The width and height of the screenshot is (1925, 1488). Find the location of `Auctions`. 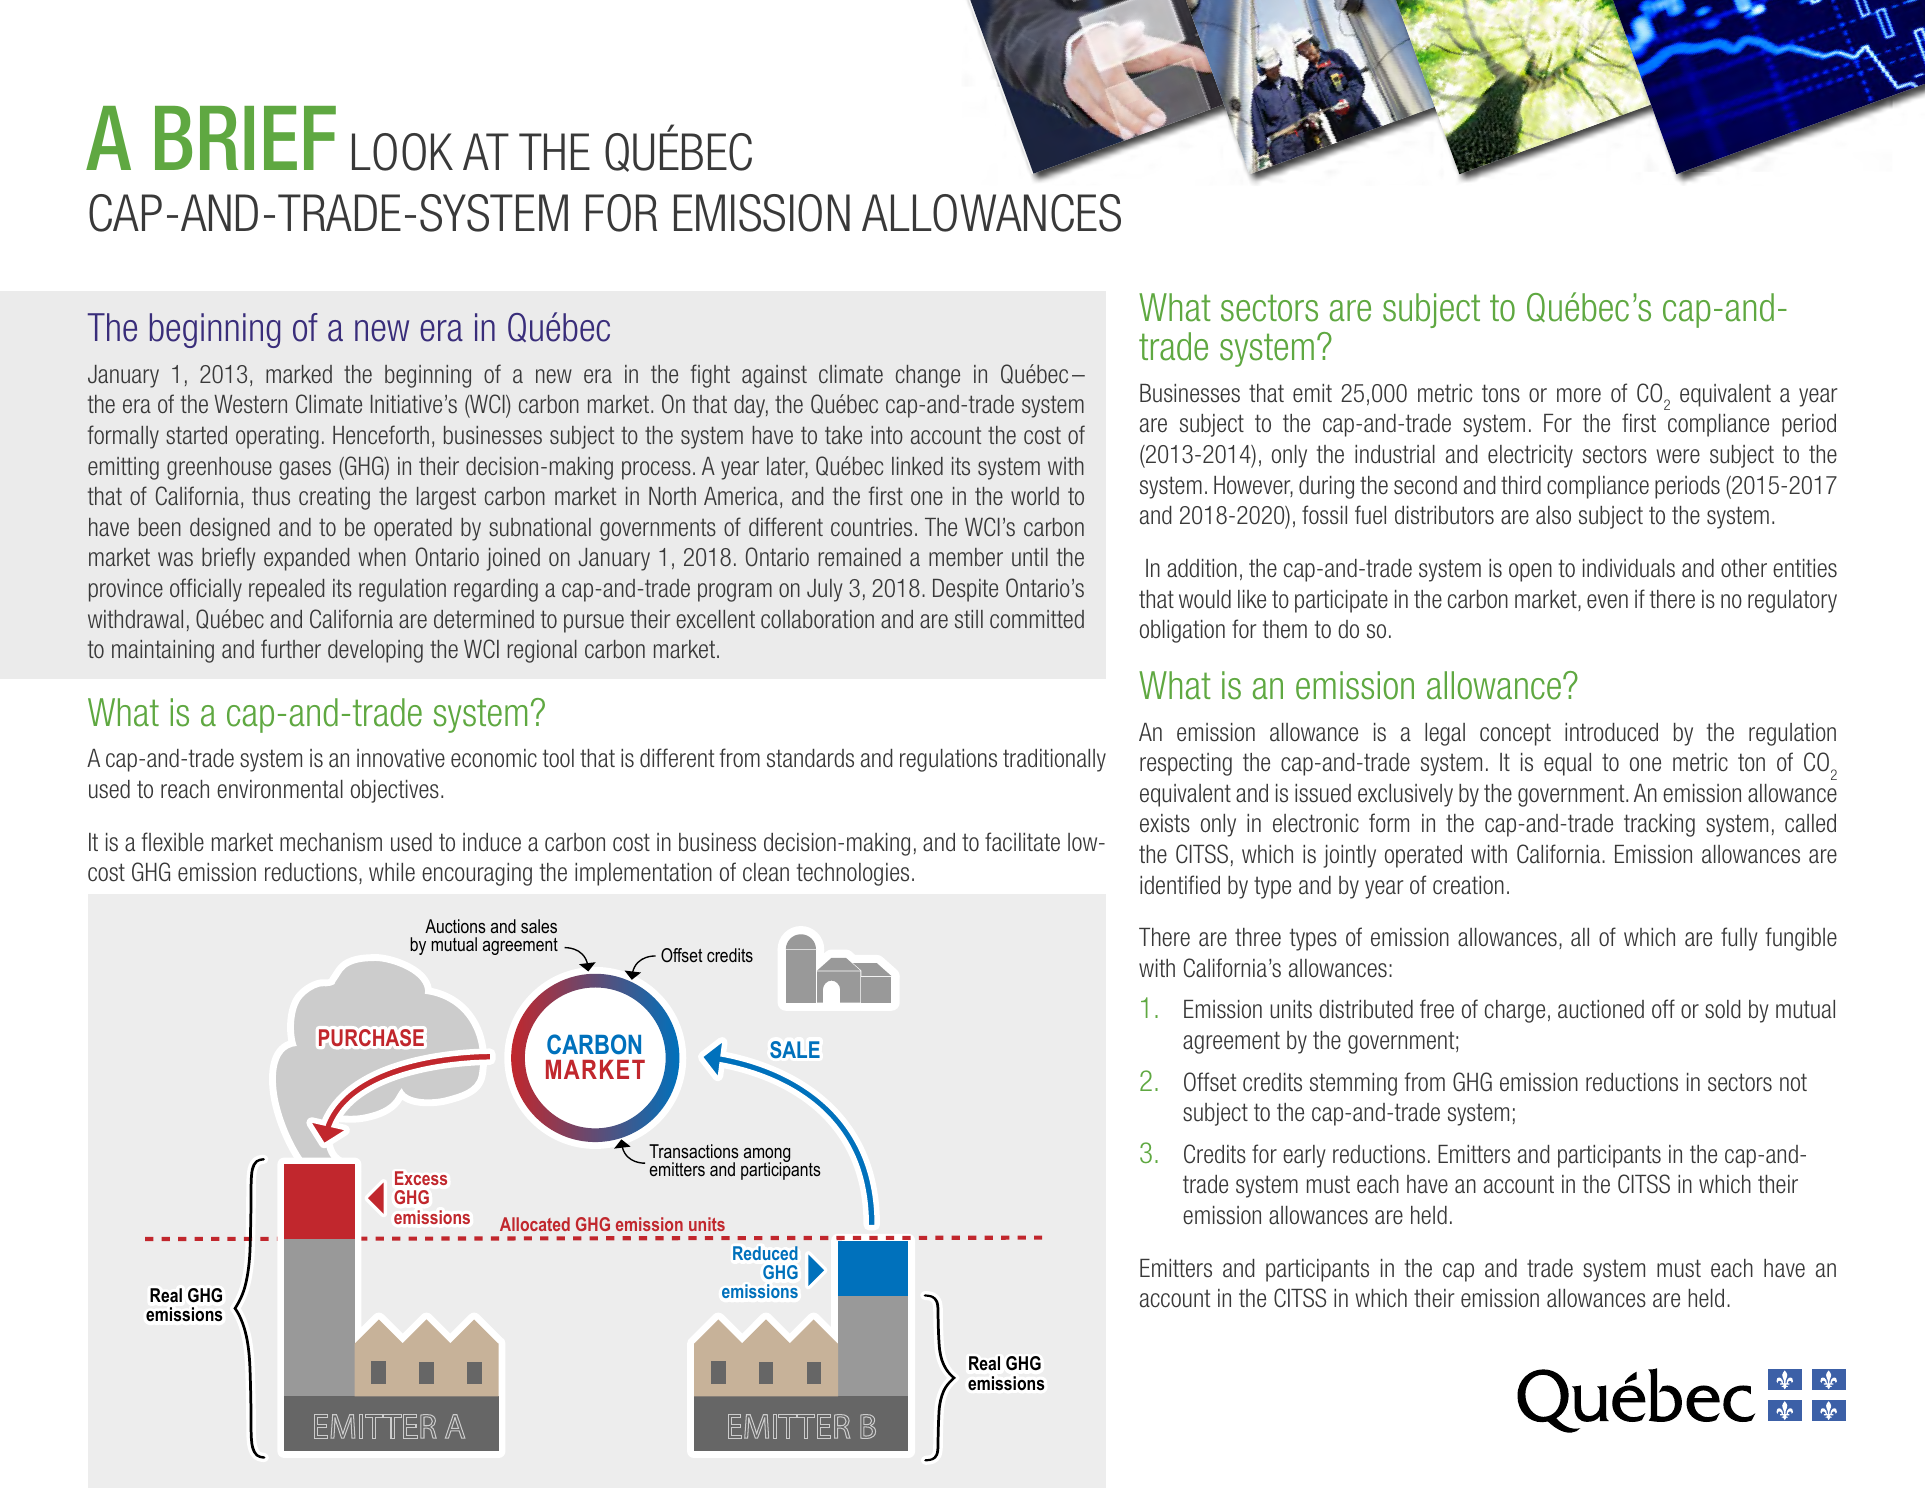

Auctions is located at coordinates (455, 926).
